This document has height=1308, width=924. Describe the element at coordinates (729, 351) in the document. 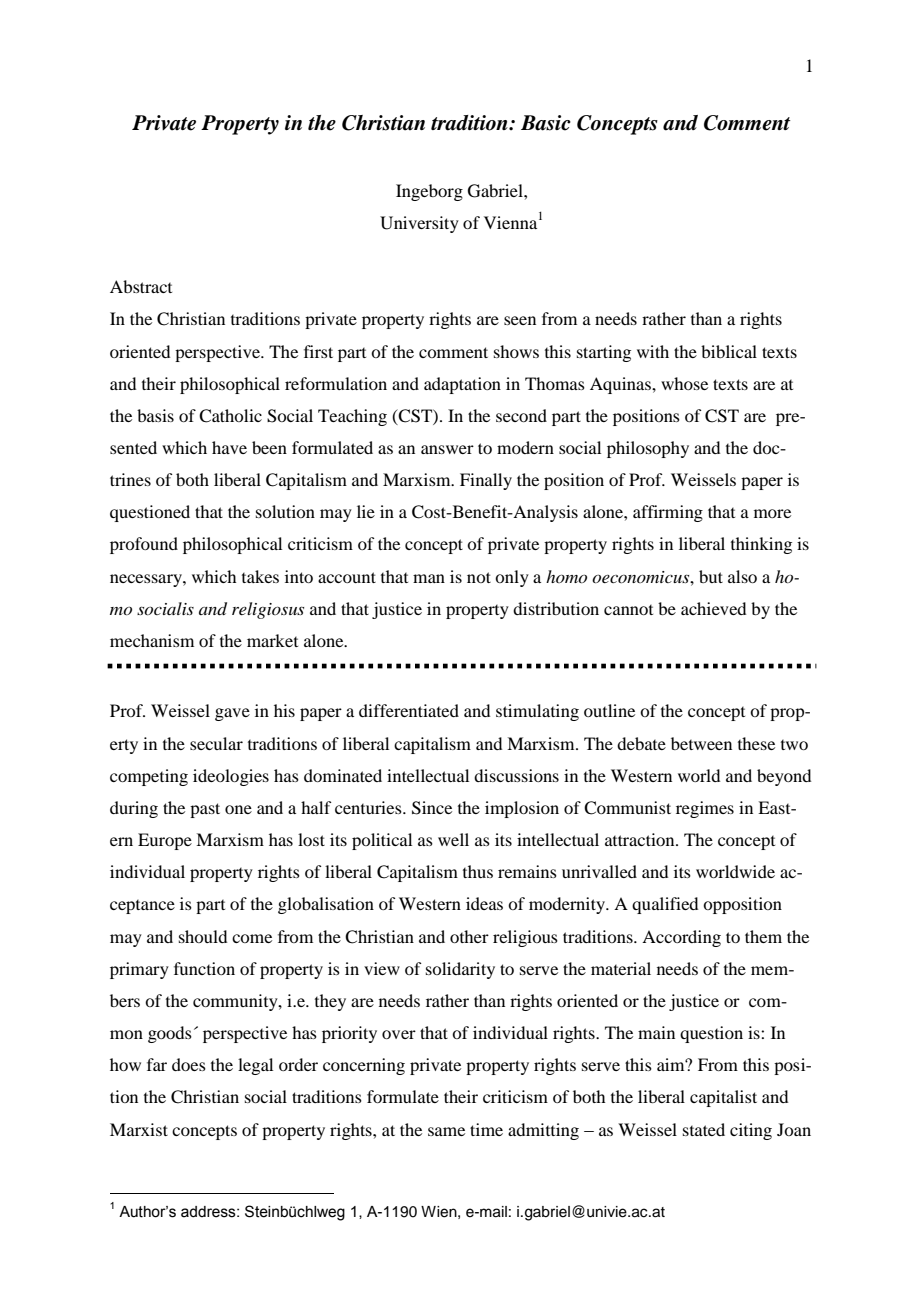

I see `biblical` at that location.
